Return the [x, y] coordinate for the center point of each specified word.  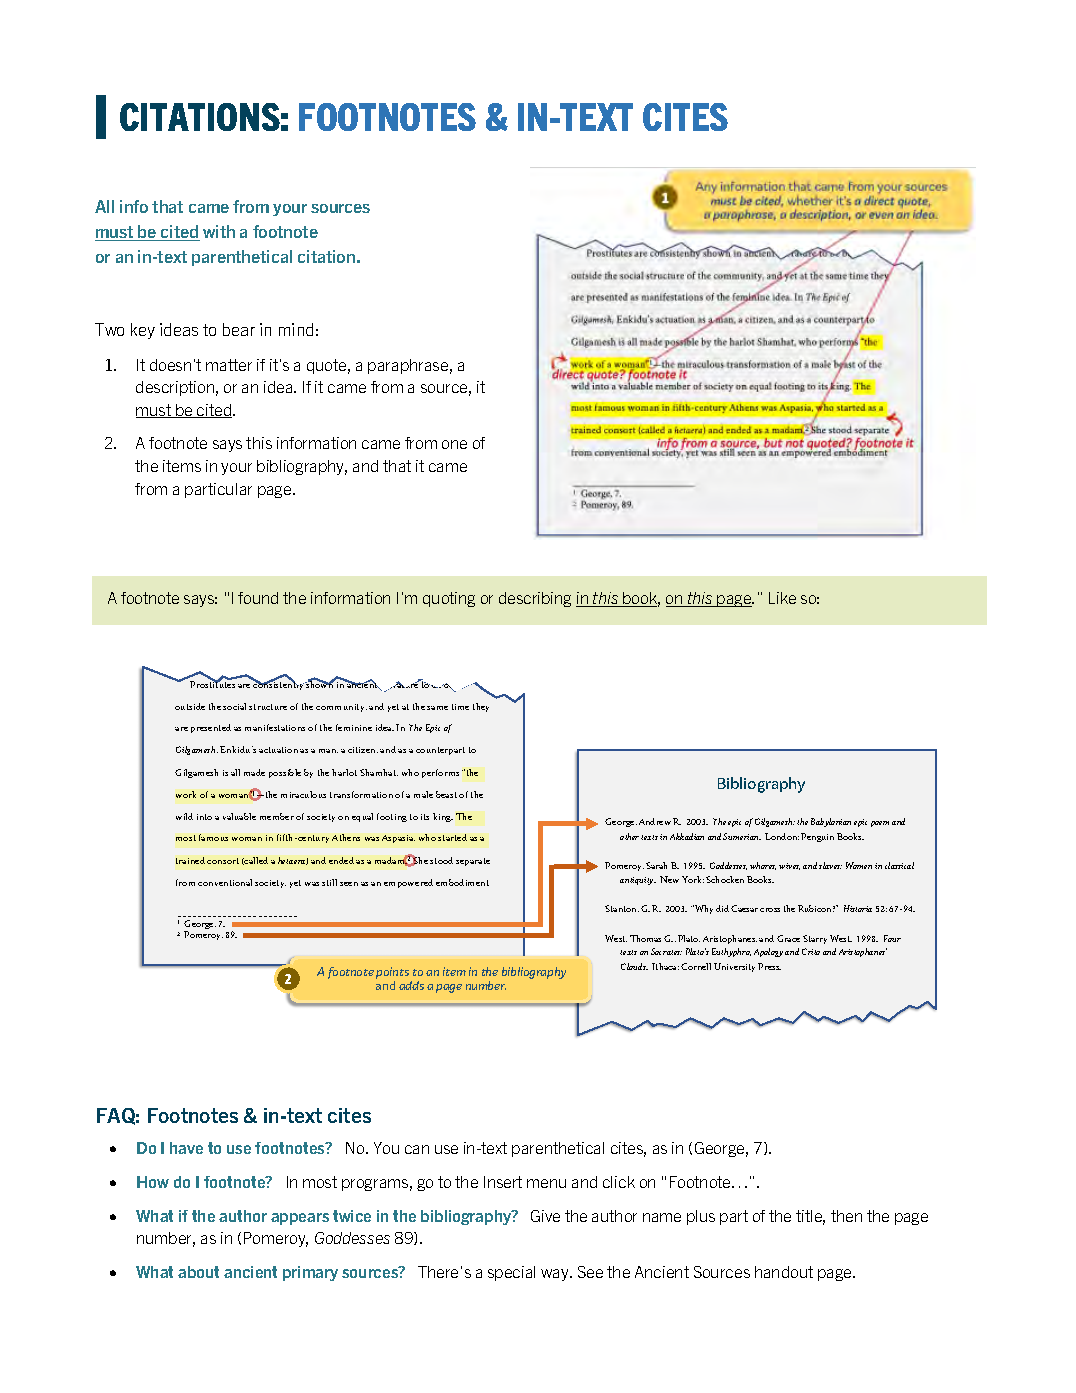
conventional [225, 882]
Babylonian [831, 822]
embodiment [462, 882]
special [511, 1273]
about [198, 1272]
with [219, 231]
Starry [815, 939]
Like [782, 598]
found [258, 598]
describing [535, 599]
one [454, 444]
